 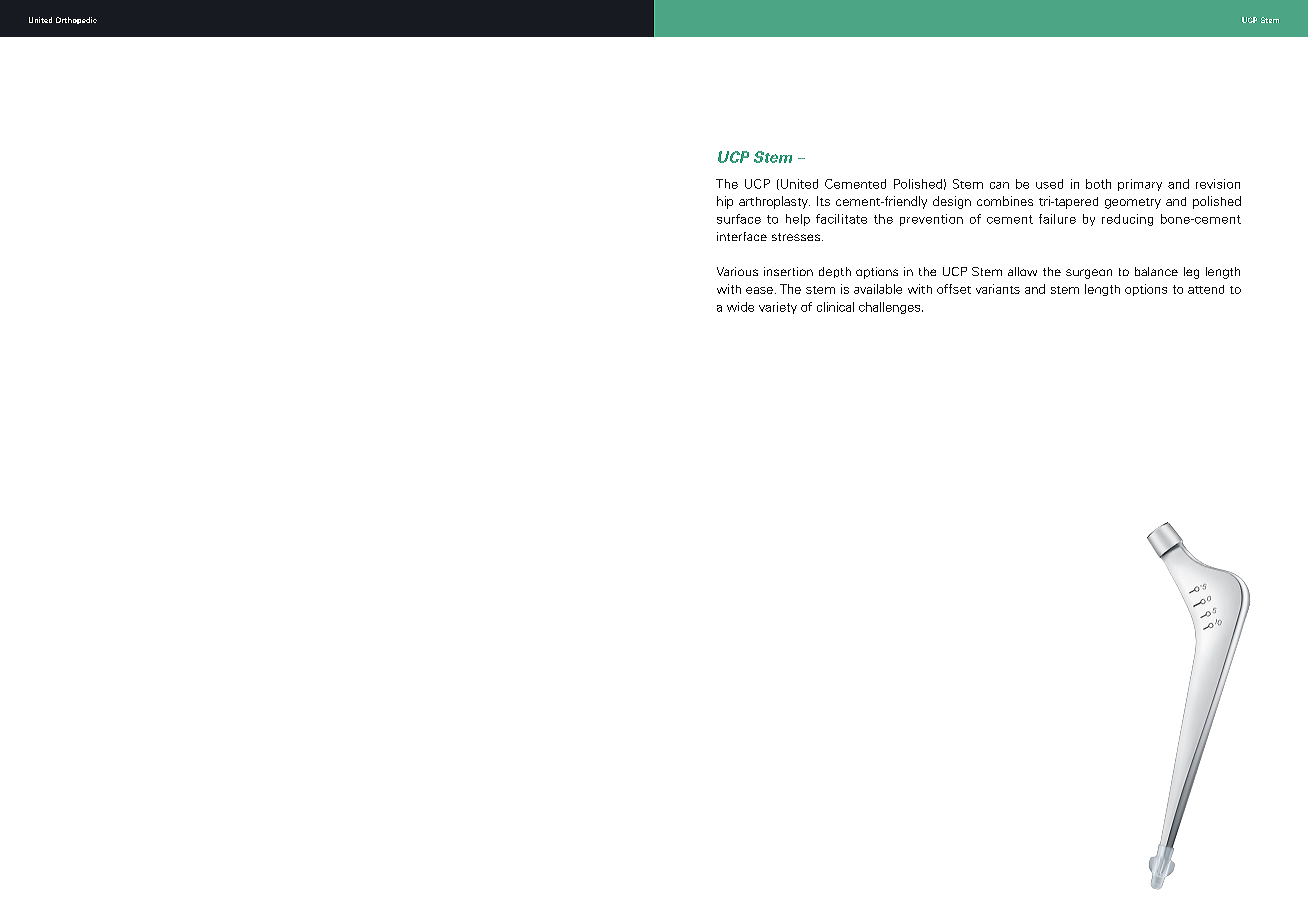 What do you see at coordinates (76, 20) in the screenshot?
I see `Orthopedic` at bounding box center [76, 20].
